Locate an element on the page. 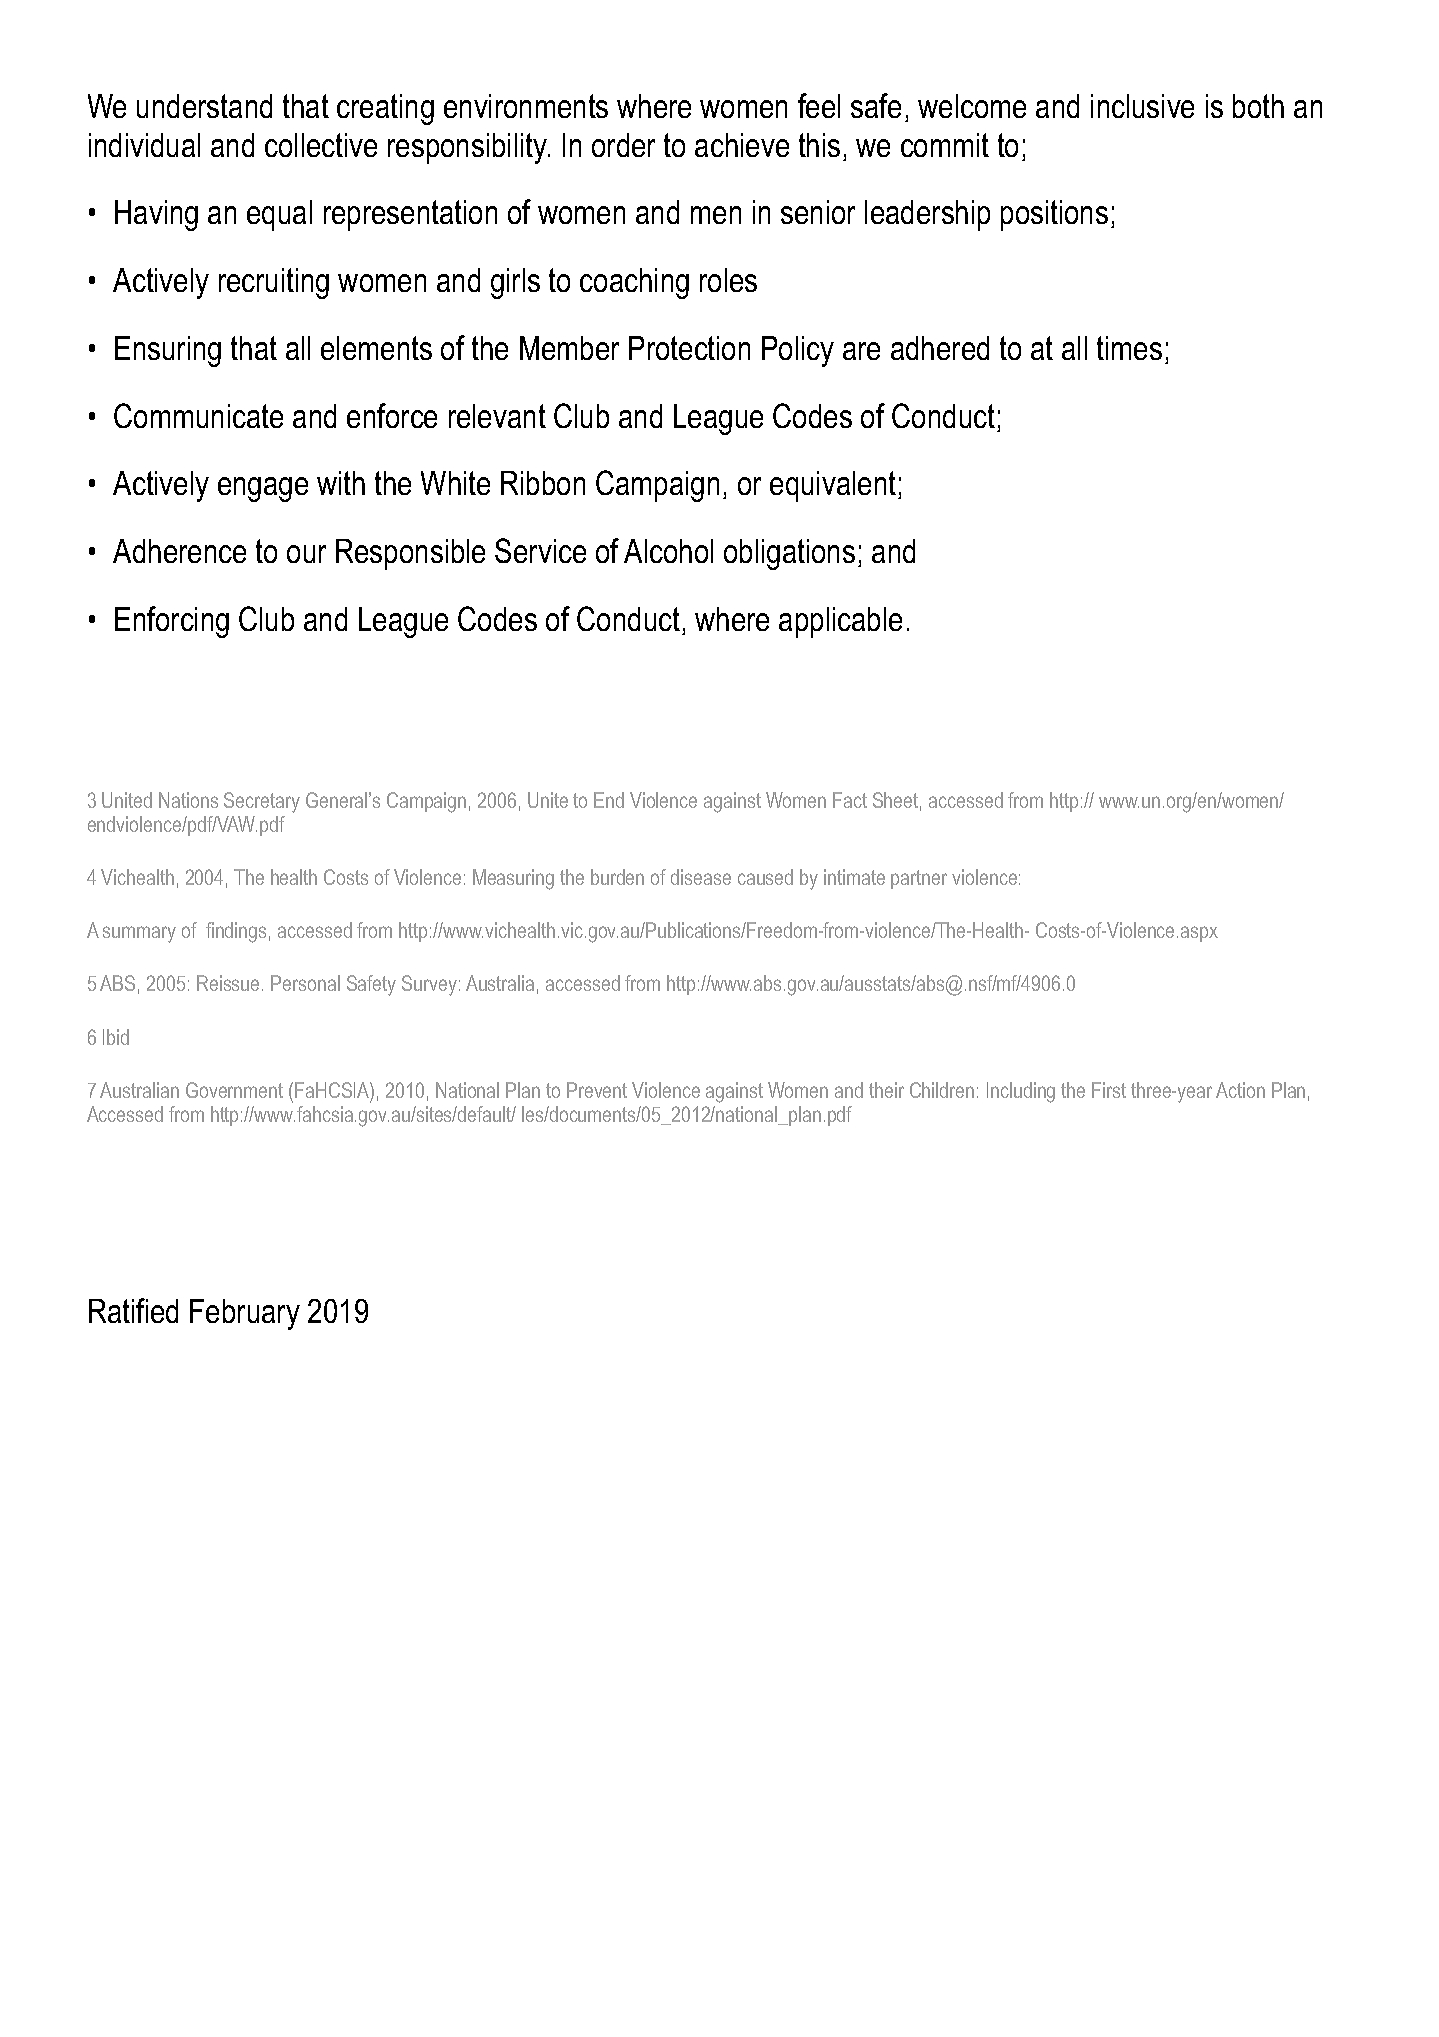  times is located at coordinates (1129, 348).
